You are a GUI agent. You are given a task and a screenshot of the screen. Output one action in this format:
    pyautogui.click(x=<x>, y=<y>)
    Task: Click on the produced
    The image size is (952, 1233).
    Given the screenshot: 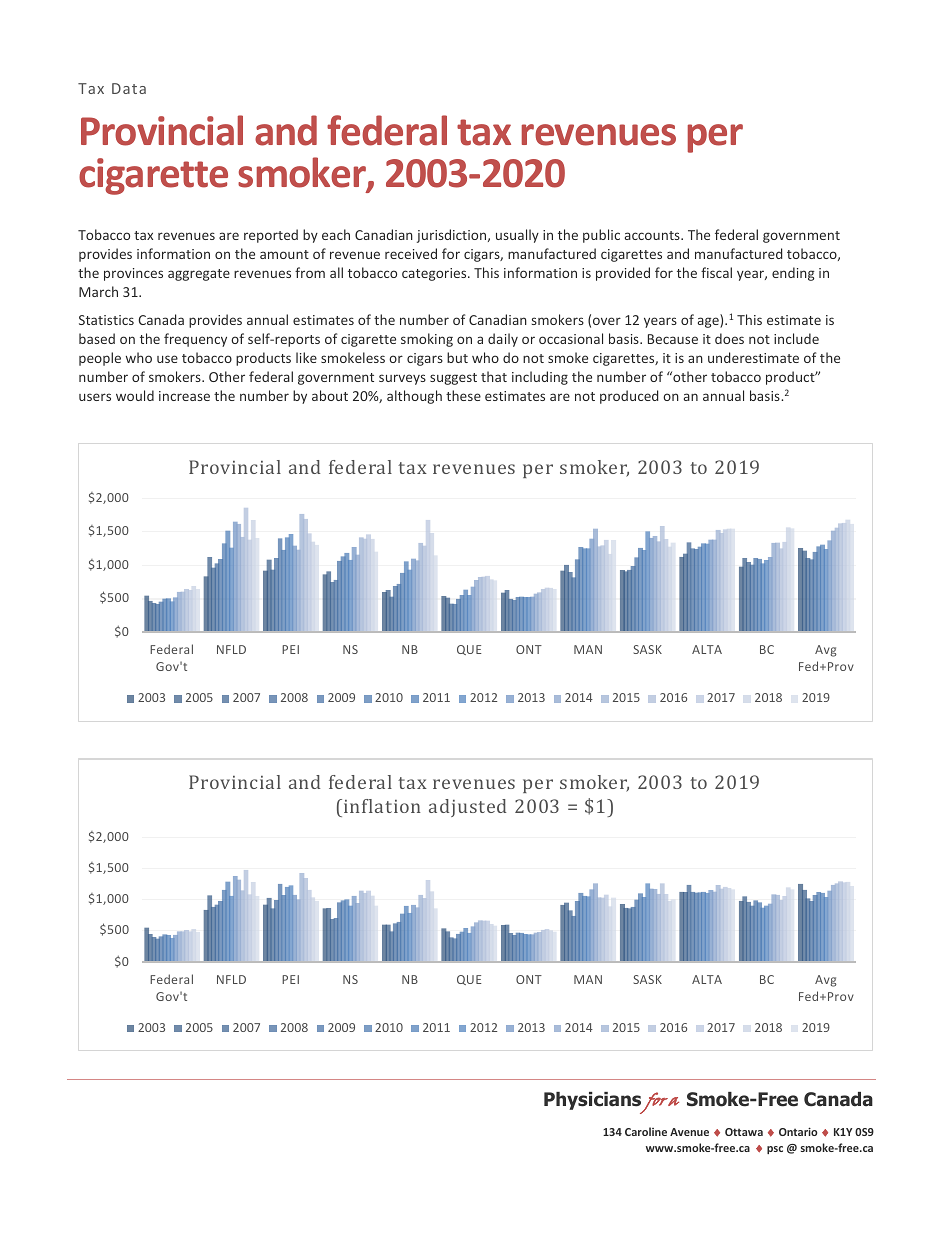 What is the action you would take?
    pyautogui.click(x=629, y=397)
